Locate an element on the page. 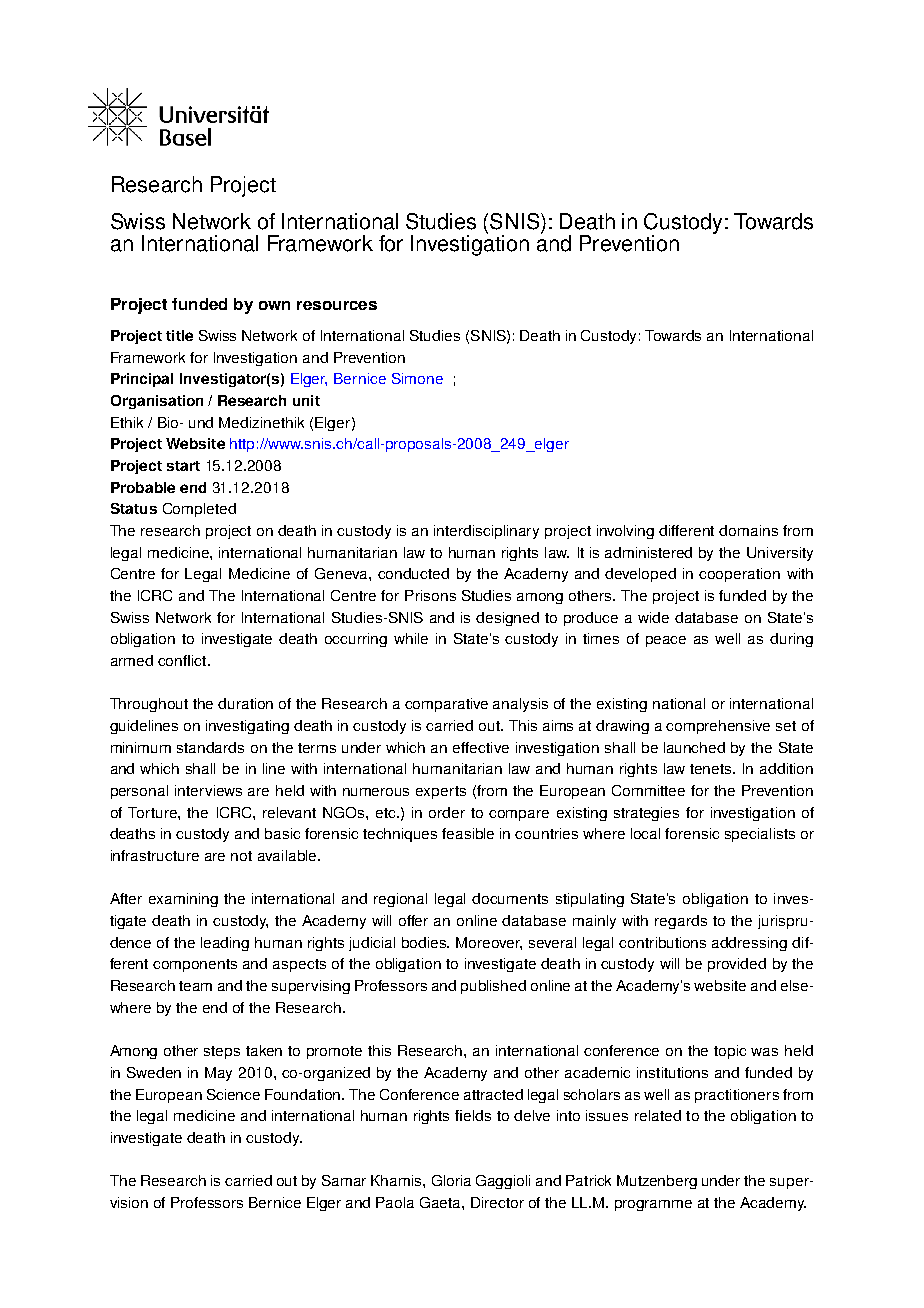 The image size is (924, 1308). conflict is located at coordinates (183, 660).
